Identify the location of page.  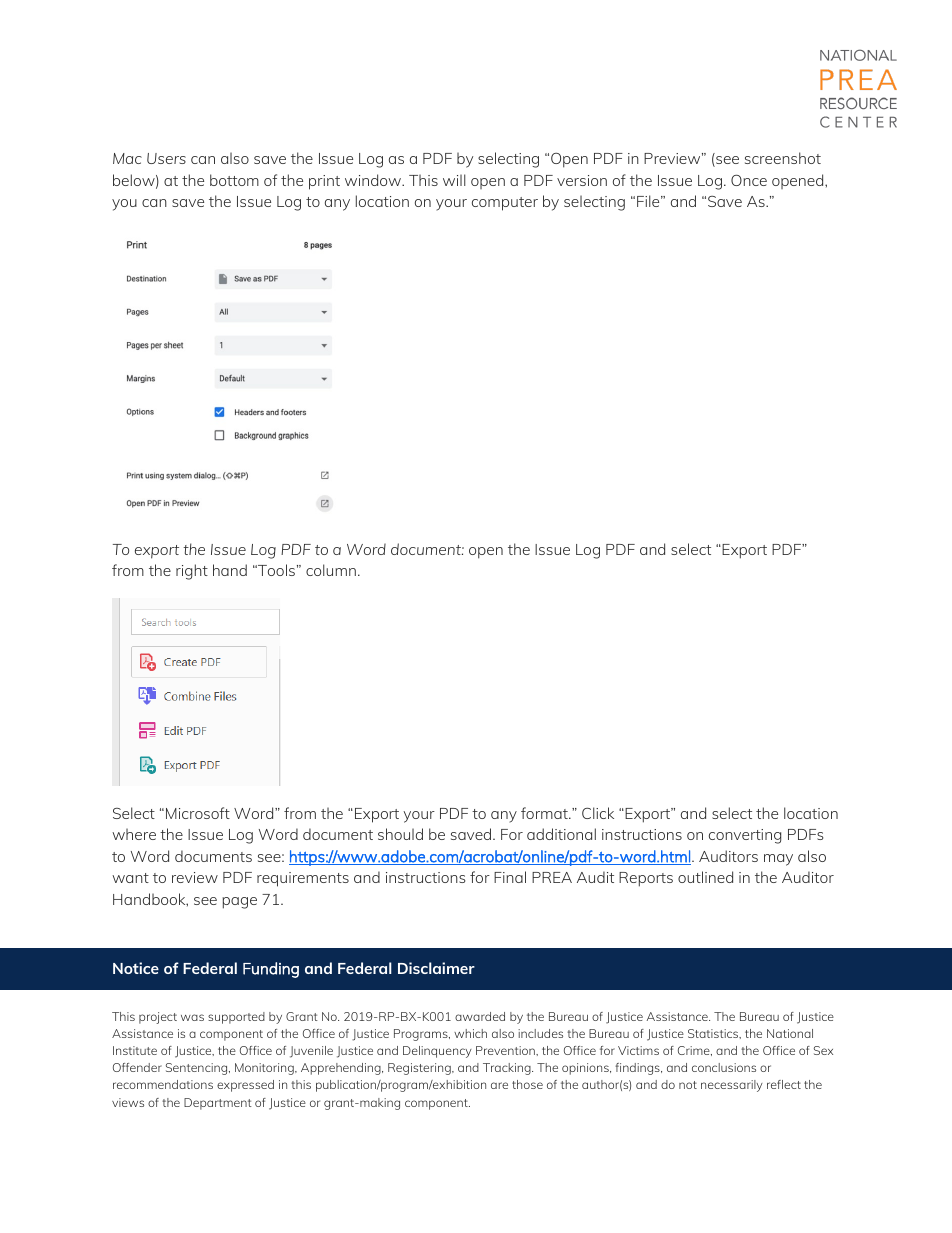
(239, 903).
